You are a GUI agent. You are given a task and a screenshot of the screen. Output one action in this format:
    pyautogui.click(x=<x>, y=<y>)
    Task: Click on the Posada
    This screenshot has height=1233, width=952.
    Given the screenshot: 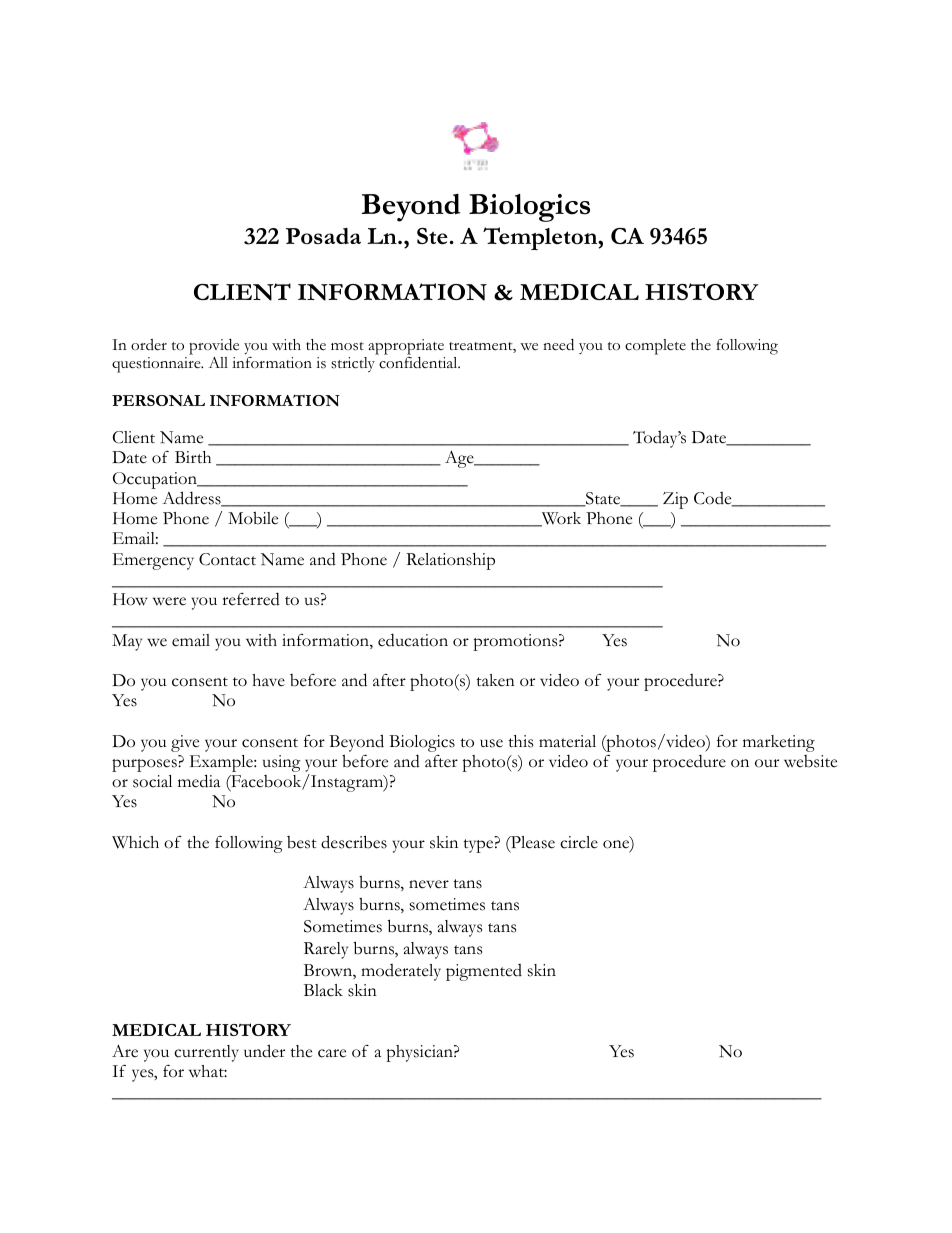 What is the action you would take?
    pyautogui.click(x=323, y=236)
